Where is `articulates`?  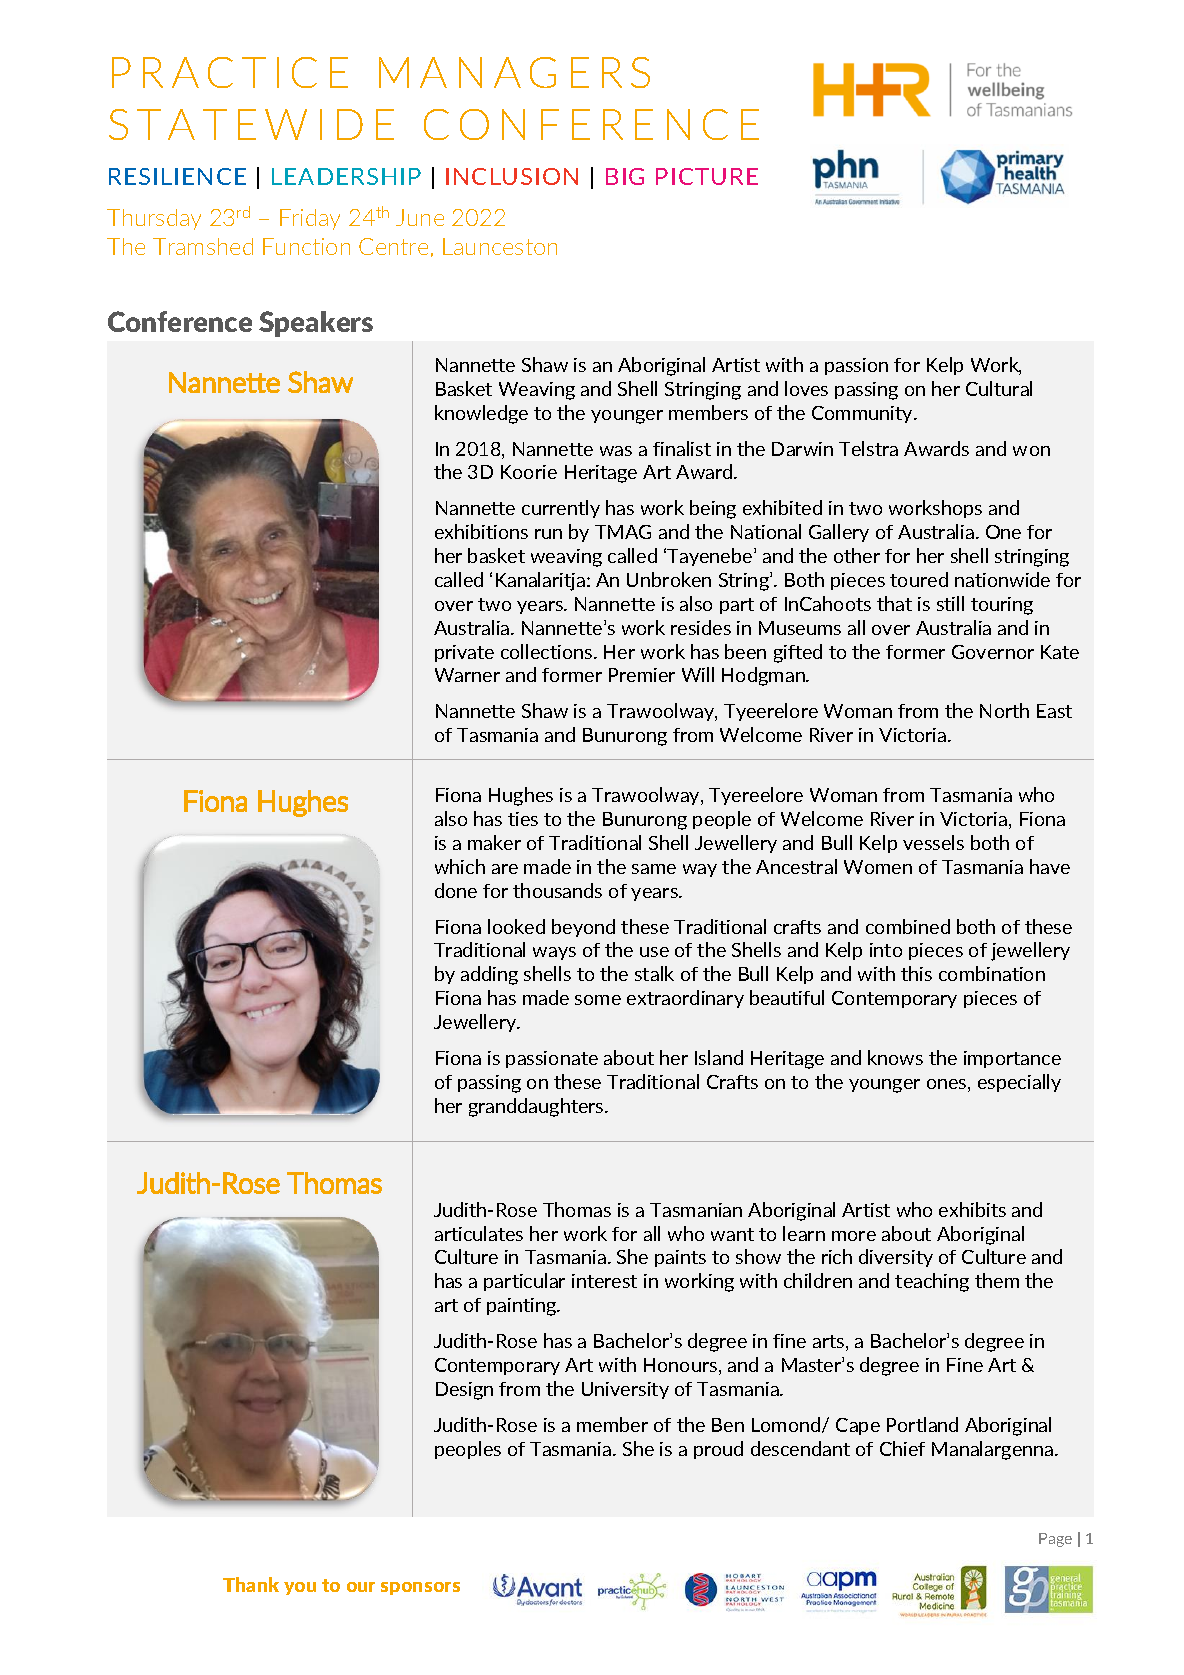
articulates is located at coordinates (479, 1233).
